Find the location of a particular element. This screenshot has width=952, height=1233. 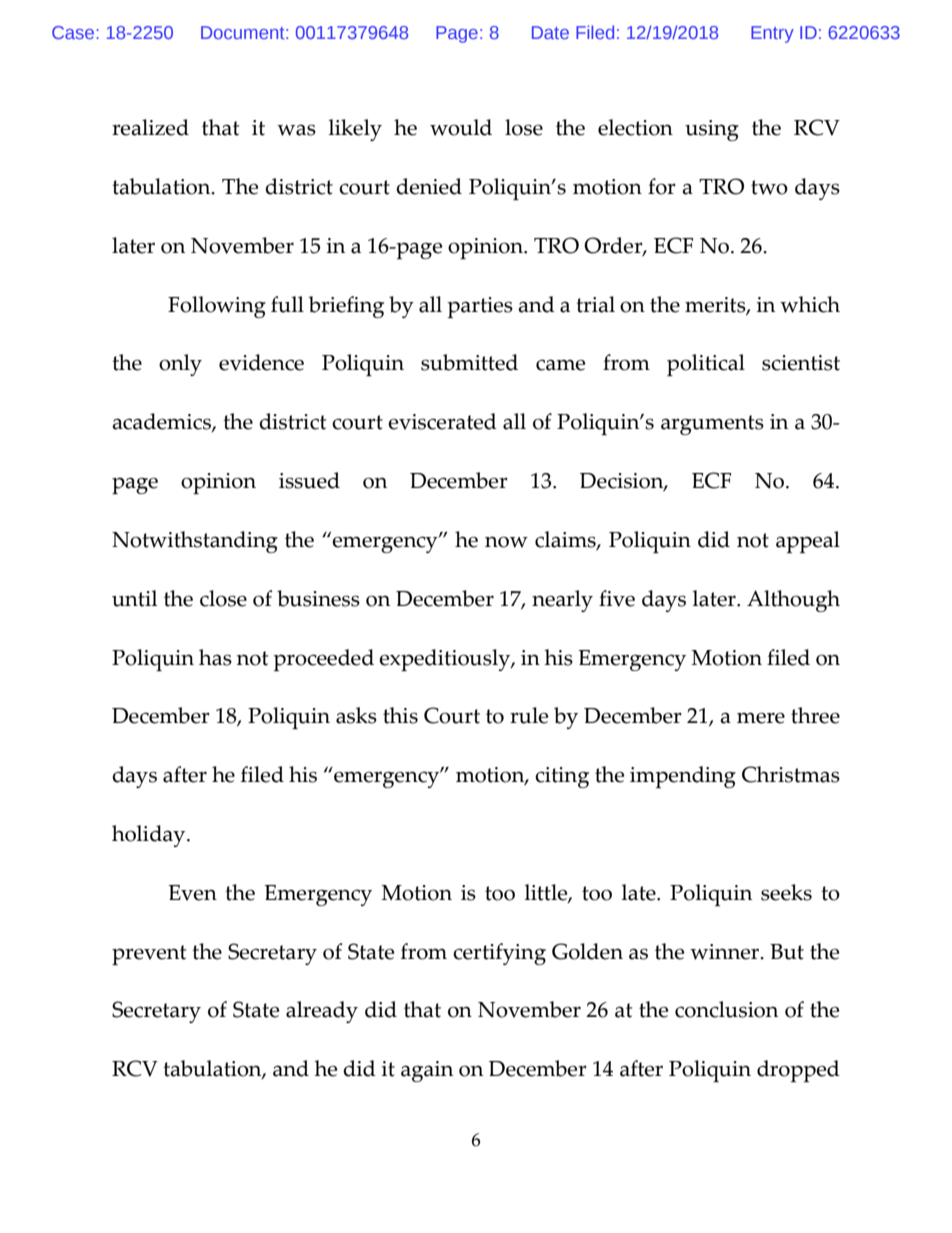

Entry is located at coordinates (772, 34).
